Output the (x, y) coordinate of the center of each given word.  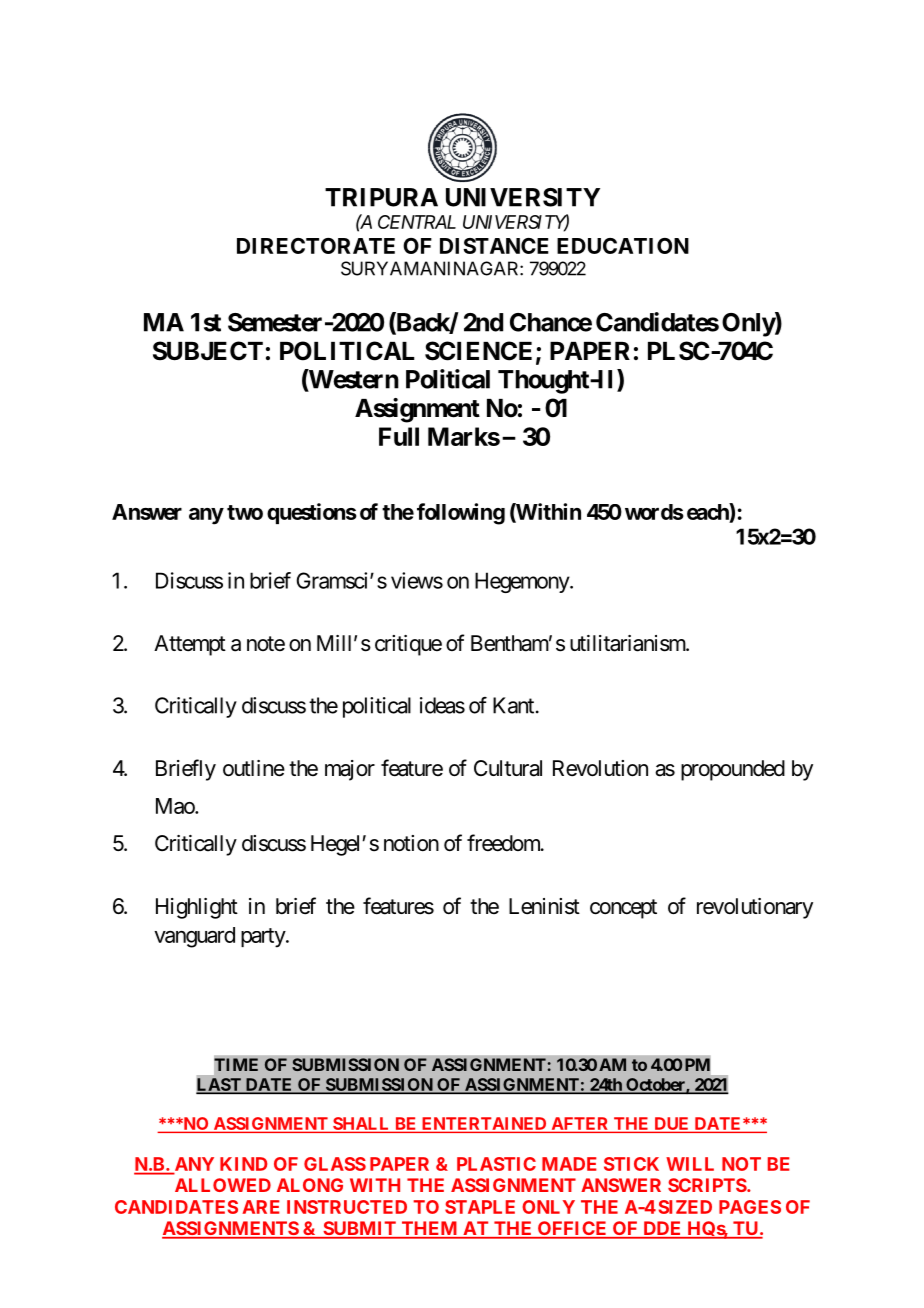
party (264, 938)
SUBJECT (208, 351)
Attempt (190, 645)
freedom (504, 843)
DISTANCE (494, 246)
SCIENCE (478, 351)
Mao (176, 806)
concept (623, 909)
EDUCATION (623, 246)
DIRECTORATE (316, 246)
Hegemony (523, 582)
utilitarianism (628, 643)
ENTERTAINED (484, 1125)
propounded (733, 770)
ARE (261, 1207)
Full (399, 436)
